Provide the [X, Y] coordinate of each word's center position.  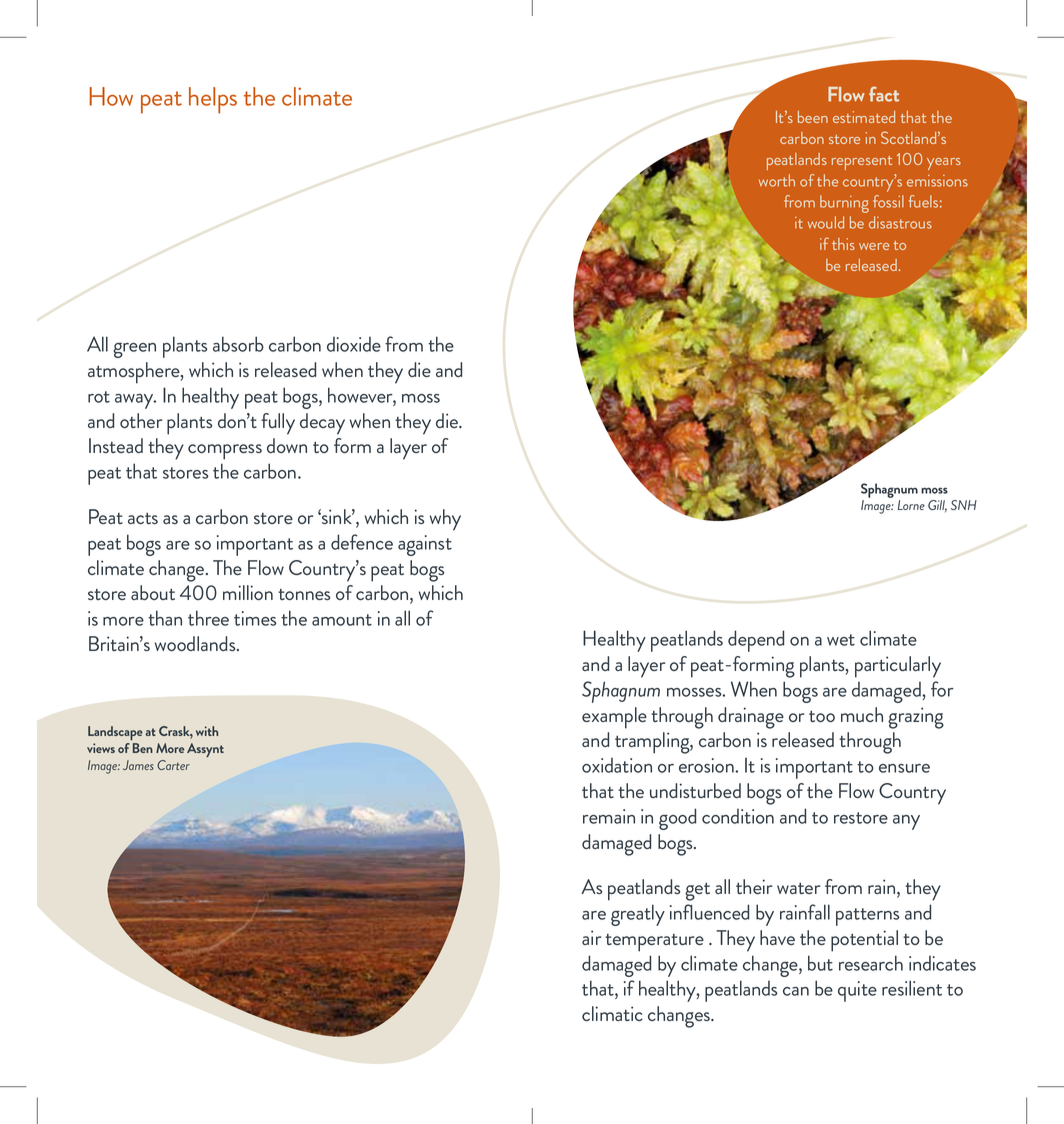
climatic [612, 1013]
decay [322, 424]
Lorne [911, 505]
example [614, 718]
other [141, 420]
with [207, 731]
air [591, 937]
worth [777, 180]
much [862, 714]
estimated [864, 117]
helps [213, 100]
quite [857, 991]
